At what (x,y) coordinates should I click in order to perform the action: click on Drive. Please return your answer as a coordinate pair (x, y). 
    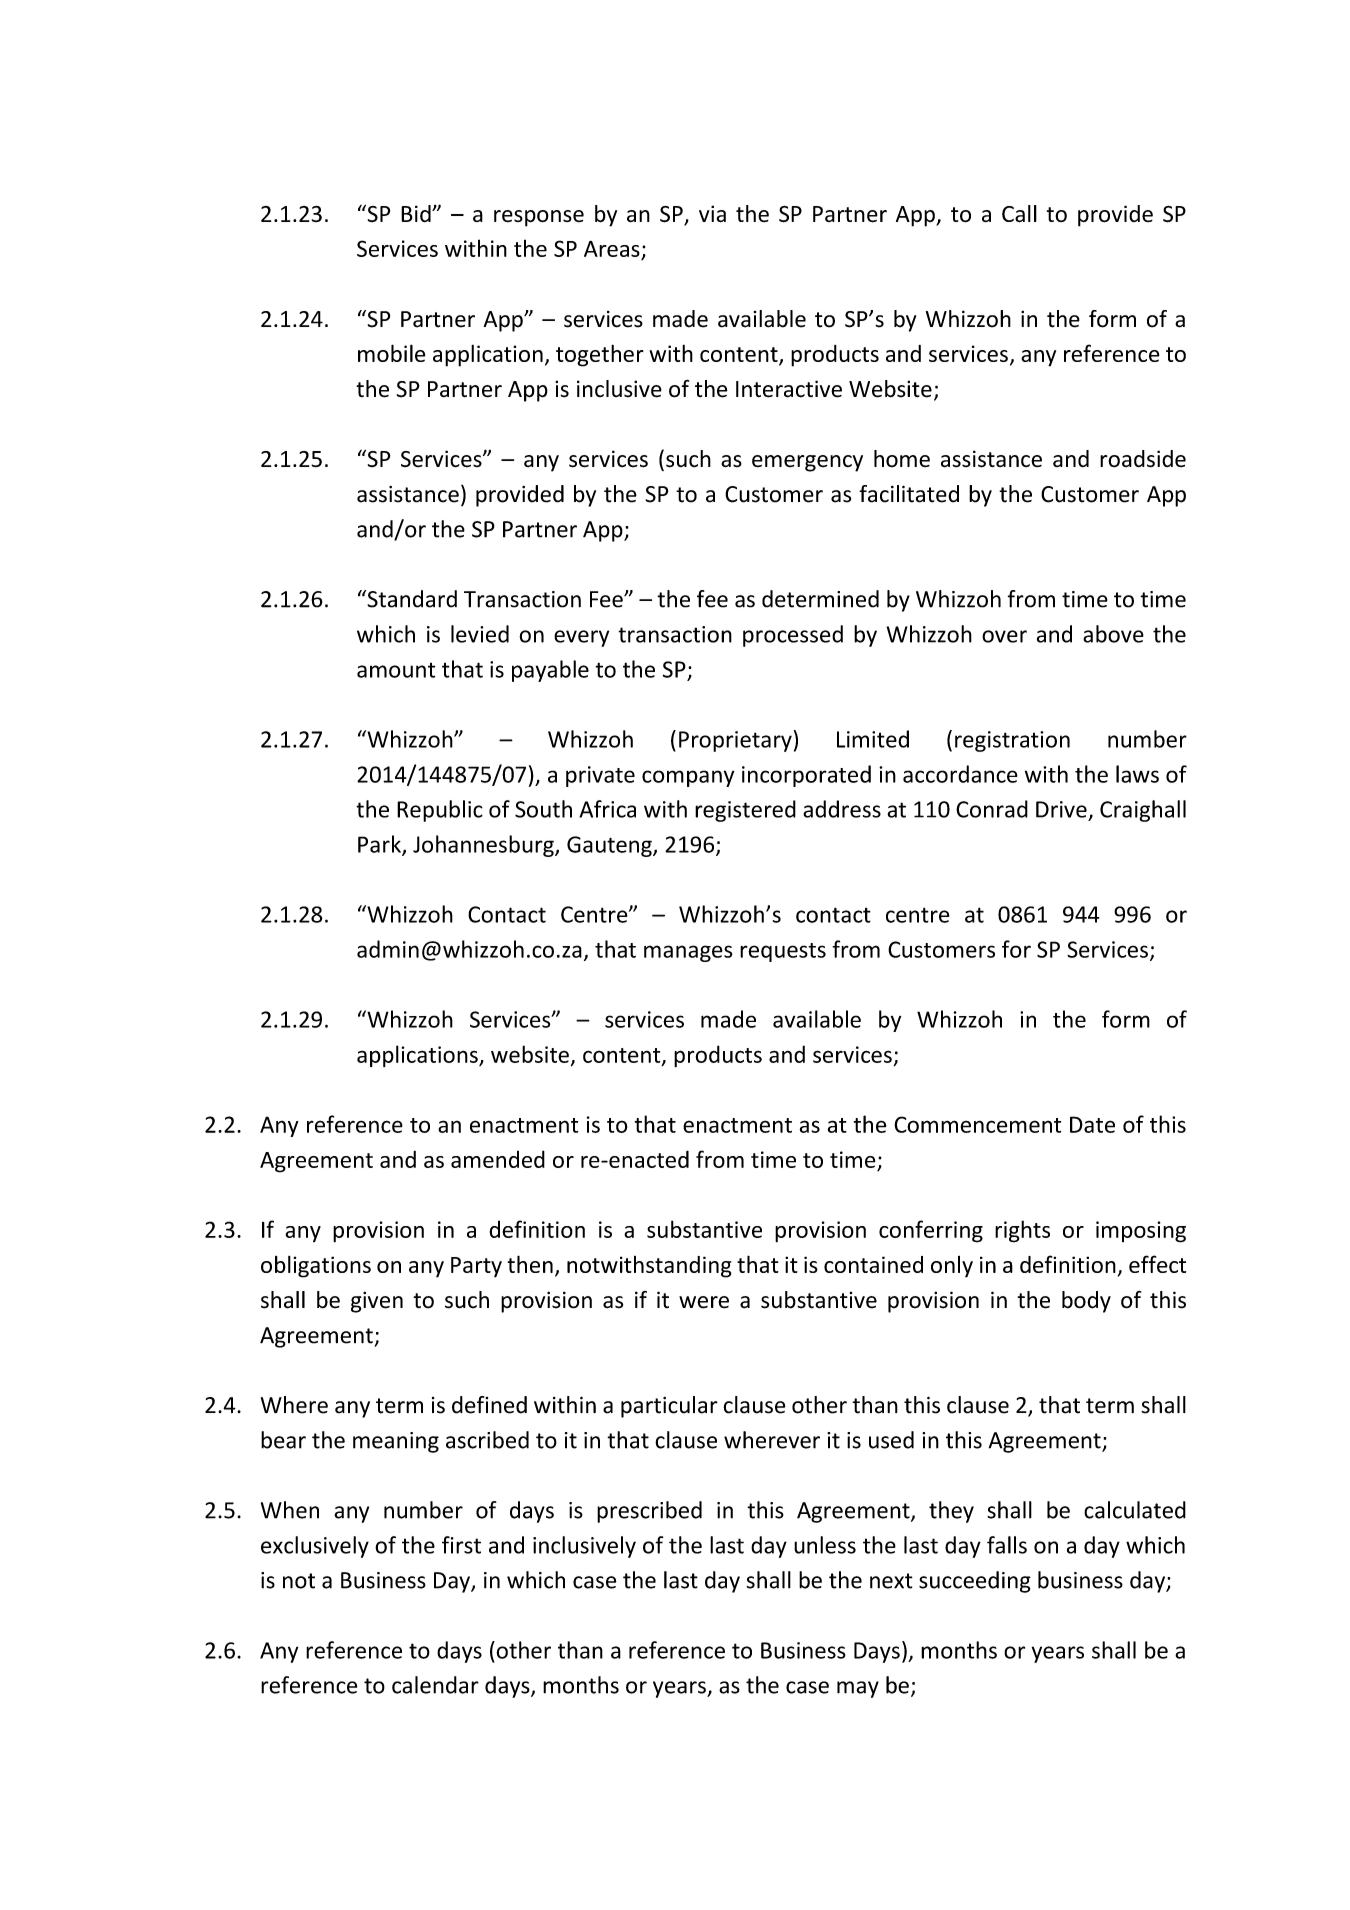
    Looking at the image, I should click on (1061, 809).
